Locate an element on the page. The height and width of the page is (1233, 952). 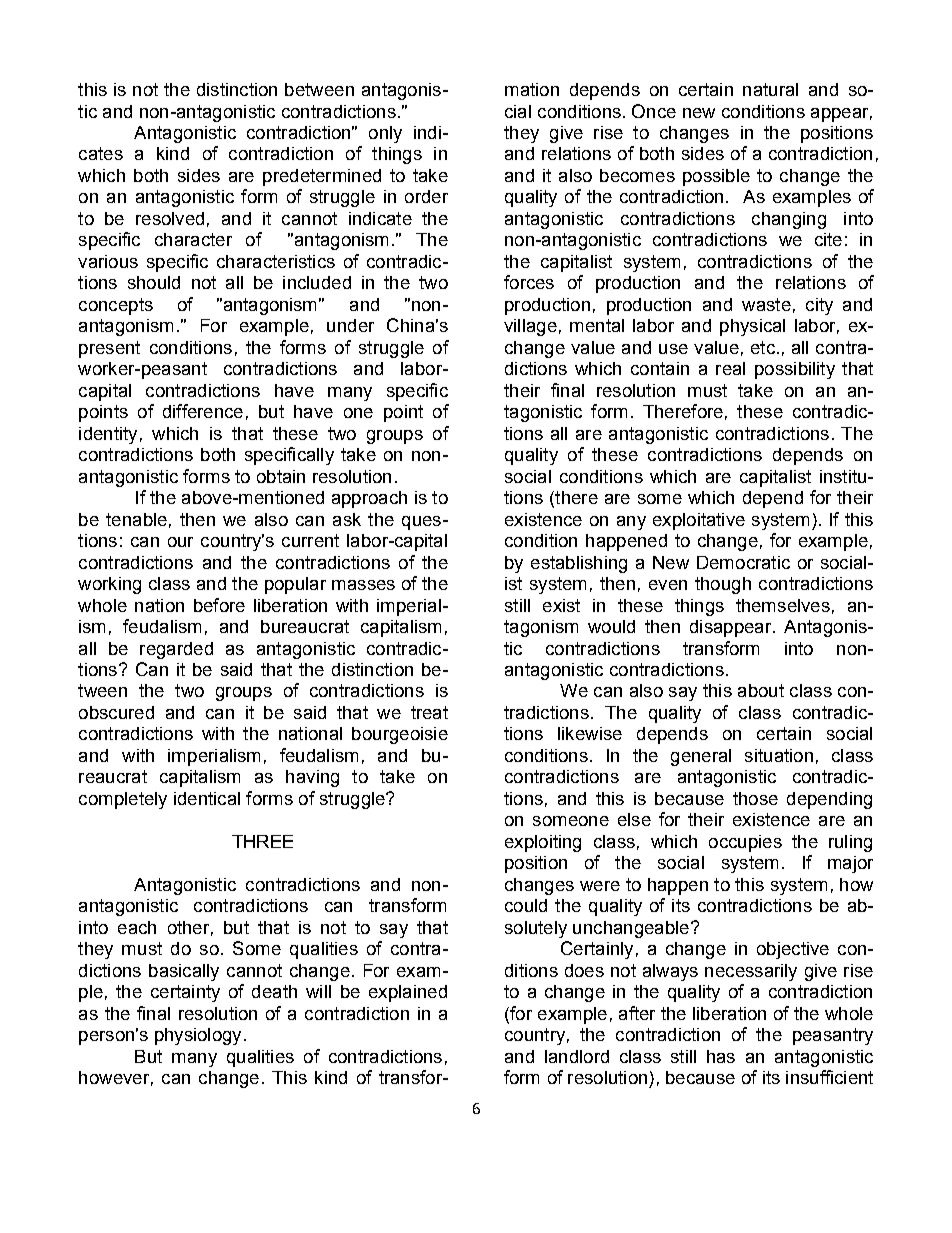
village is located at coordinates (530, 327).
